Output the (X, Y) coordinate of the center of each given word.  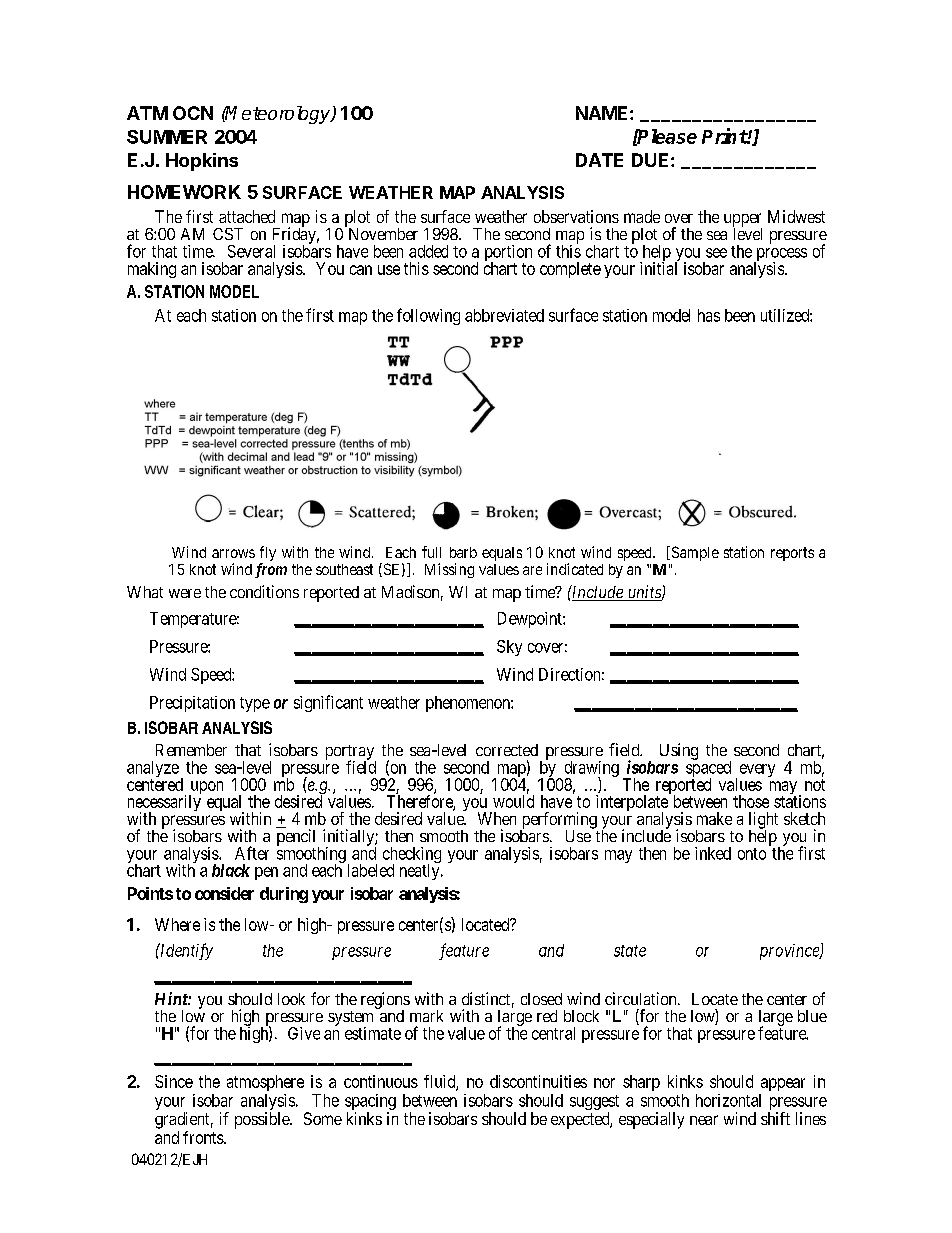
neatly (421, 871)
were (185, 593)
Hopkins (202, 162)
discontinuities (538, 1081)
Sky (509, 648)
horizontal (728, 1100)
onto (752, 854)
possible (263, 1120)
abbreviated (504, 315)
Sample (694, 553)
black (231, 870)
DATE (599, 160)
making (152, 270)
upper (743, 221)
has (709, 315)
